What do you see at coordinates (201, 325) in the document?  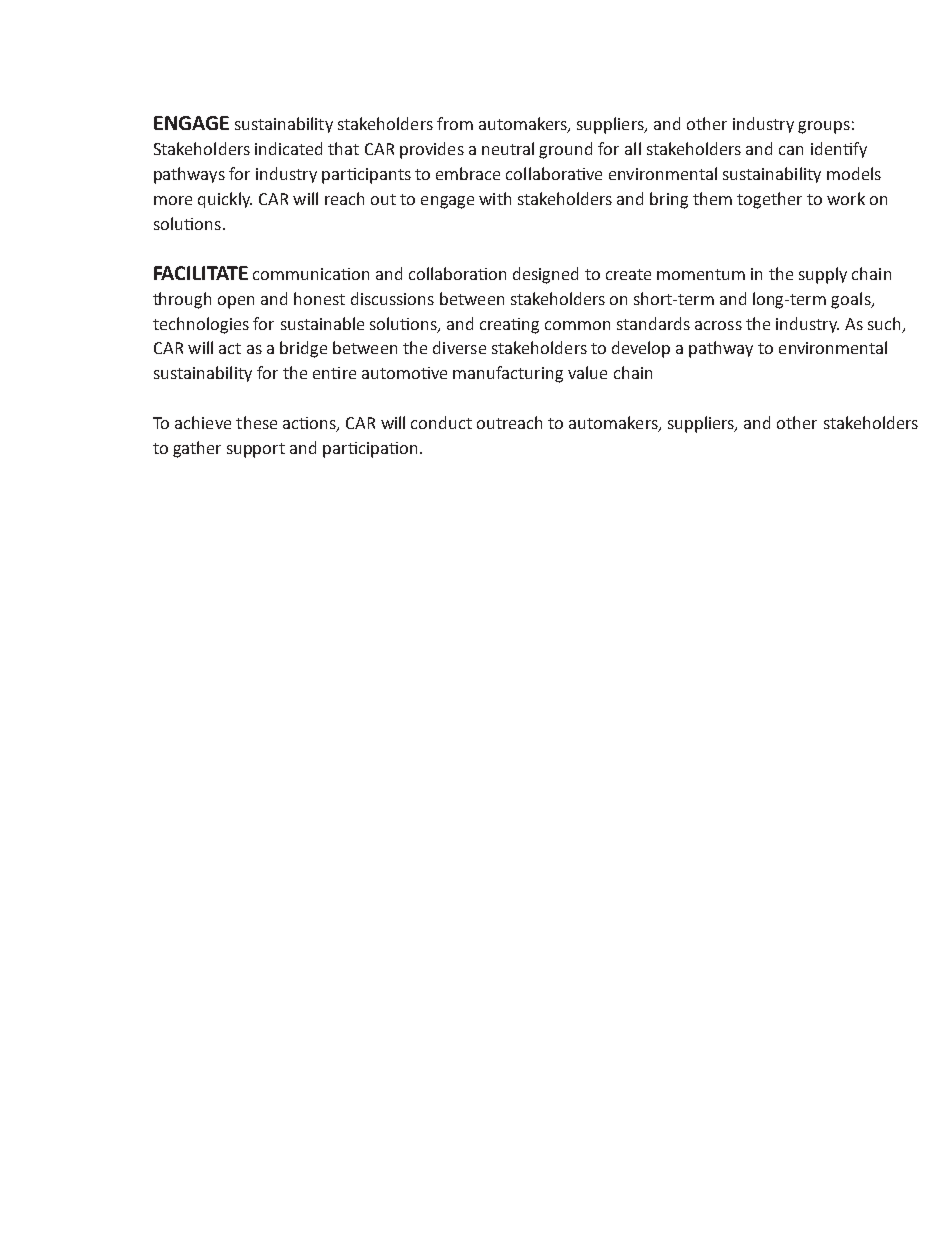 I see `technologies` at bounding box center [201, 325].
